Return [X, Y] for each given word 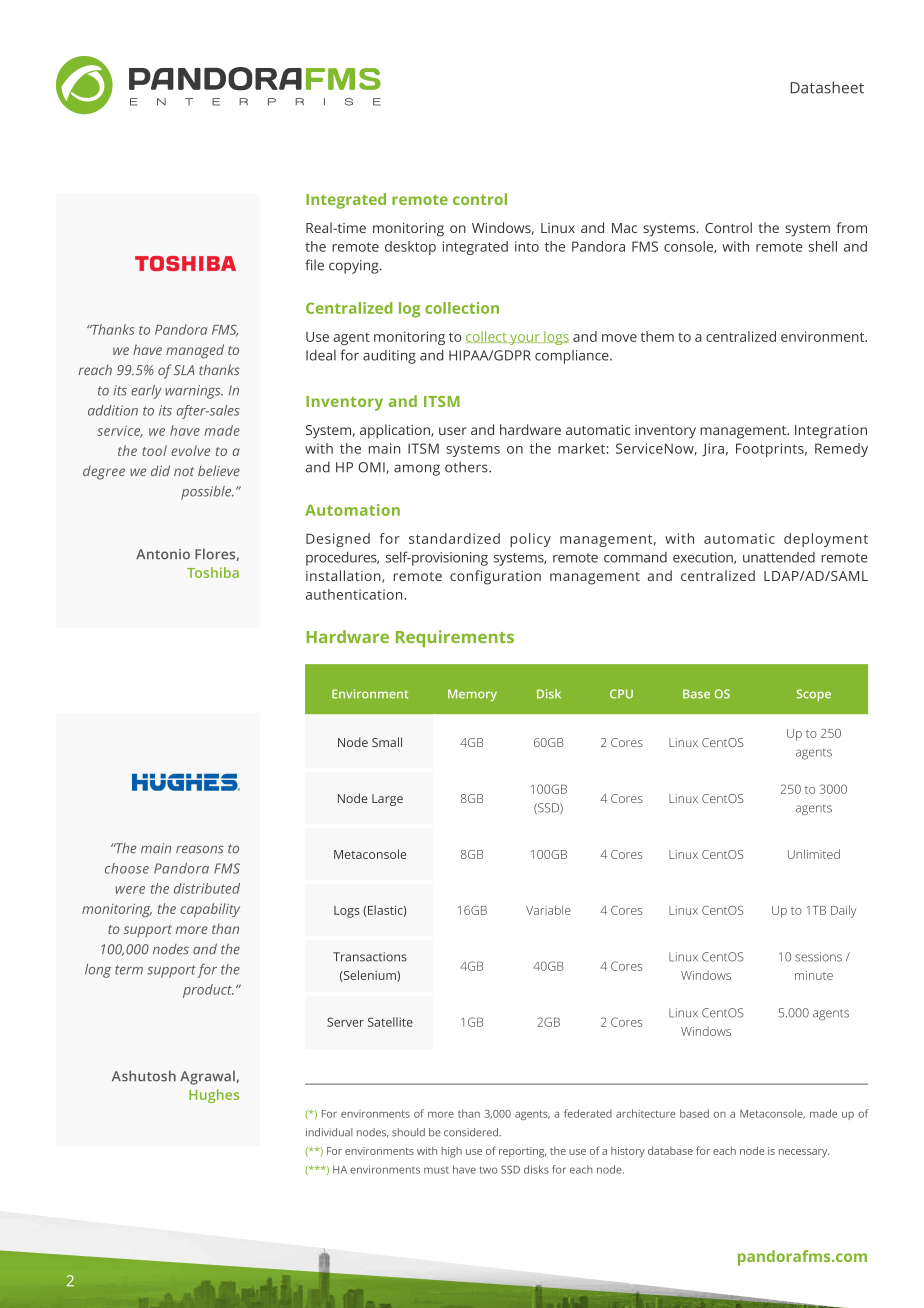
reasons [200, 849]
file [314, 265]
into [527, 246]
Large [387, 800]
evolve [190, 450]
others [467, 467]
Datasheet [827, 87]
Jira [713, 449]
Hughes [214, 1096]
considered [472, 1132]
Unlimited [814, 854]
